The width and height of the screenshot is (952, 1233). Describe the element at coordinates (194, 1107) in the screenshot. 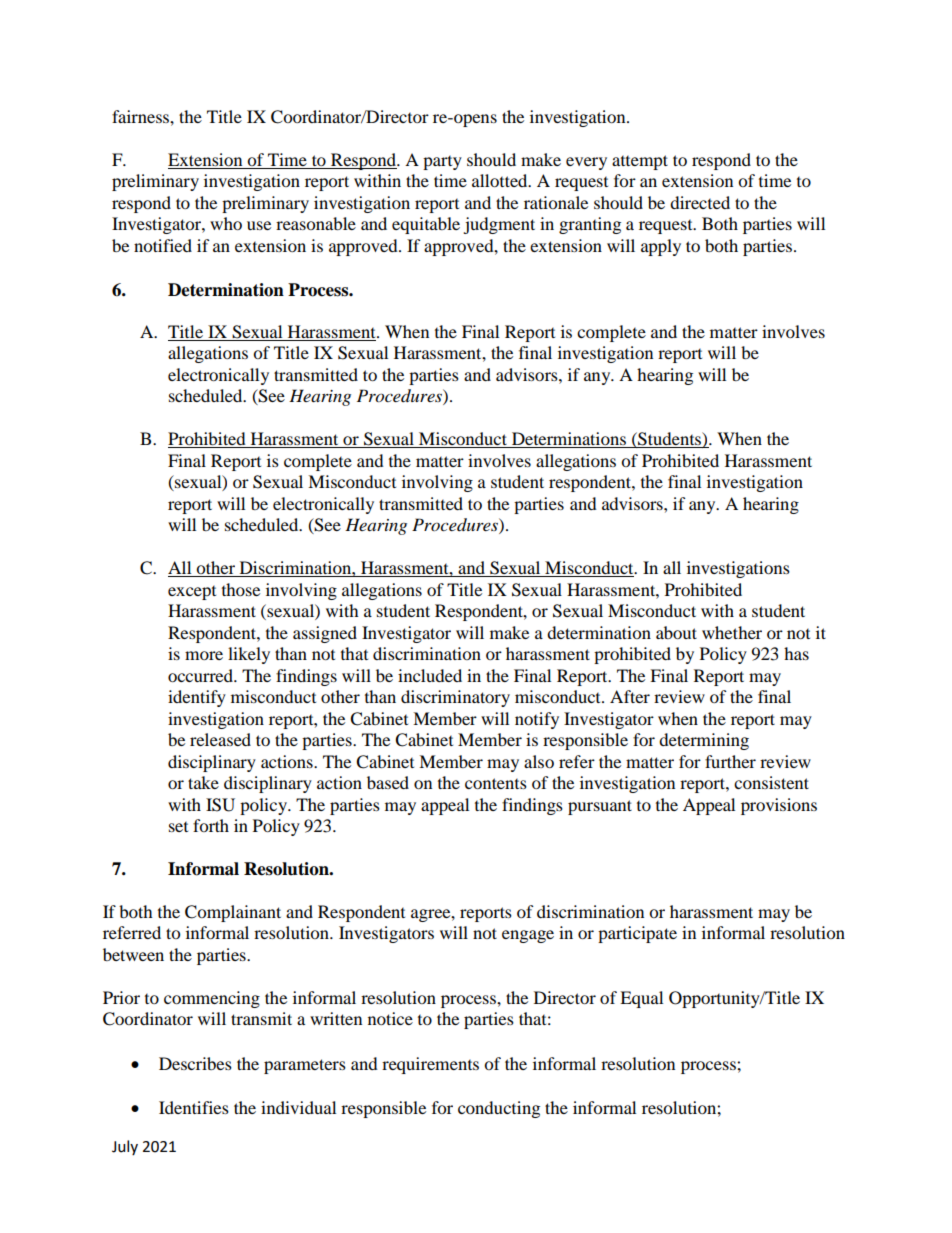

I see `Identifies` at that location.
